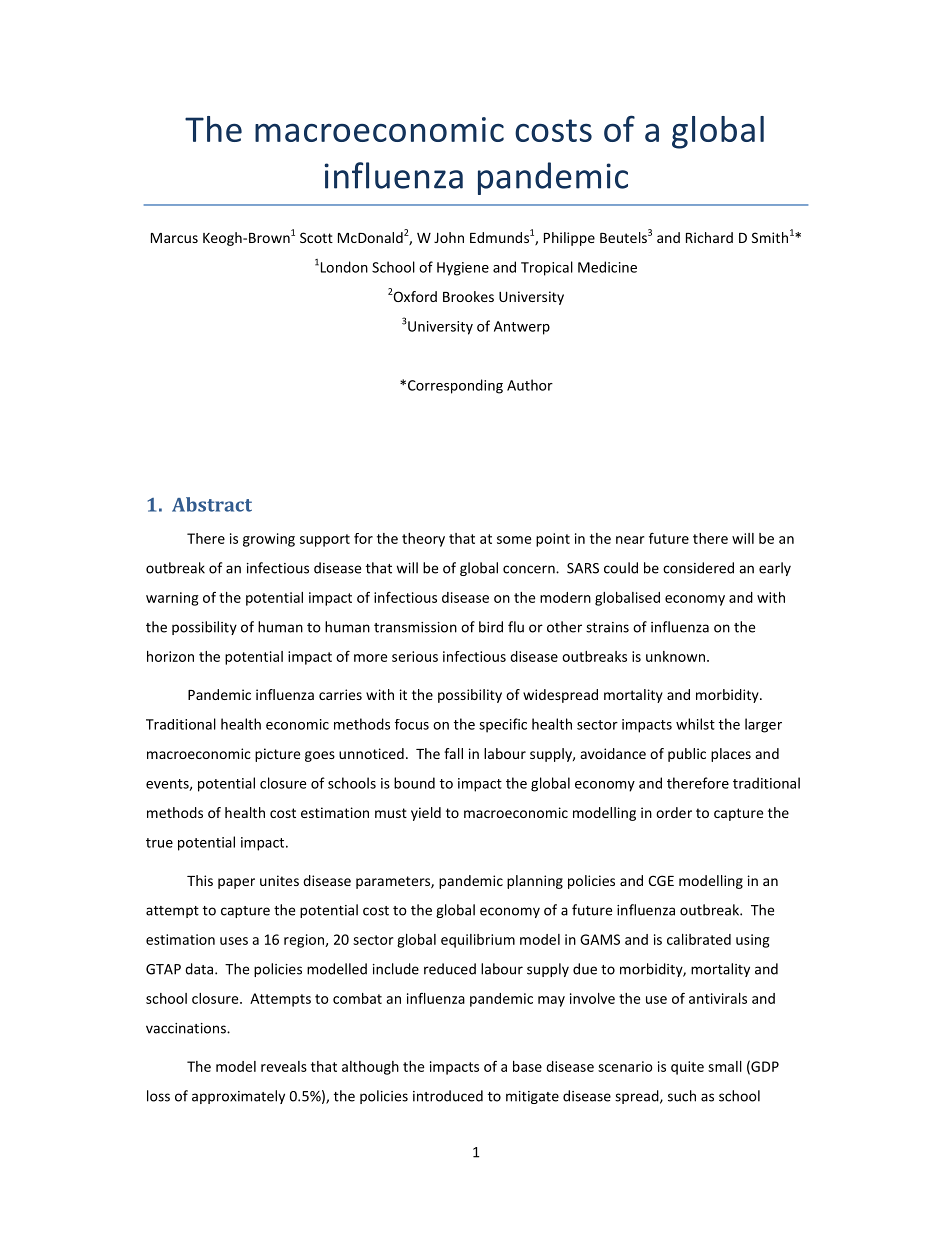  I want to click on Richard, so click(709, 237).
